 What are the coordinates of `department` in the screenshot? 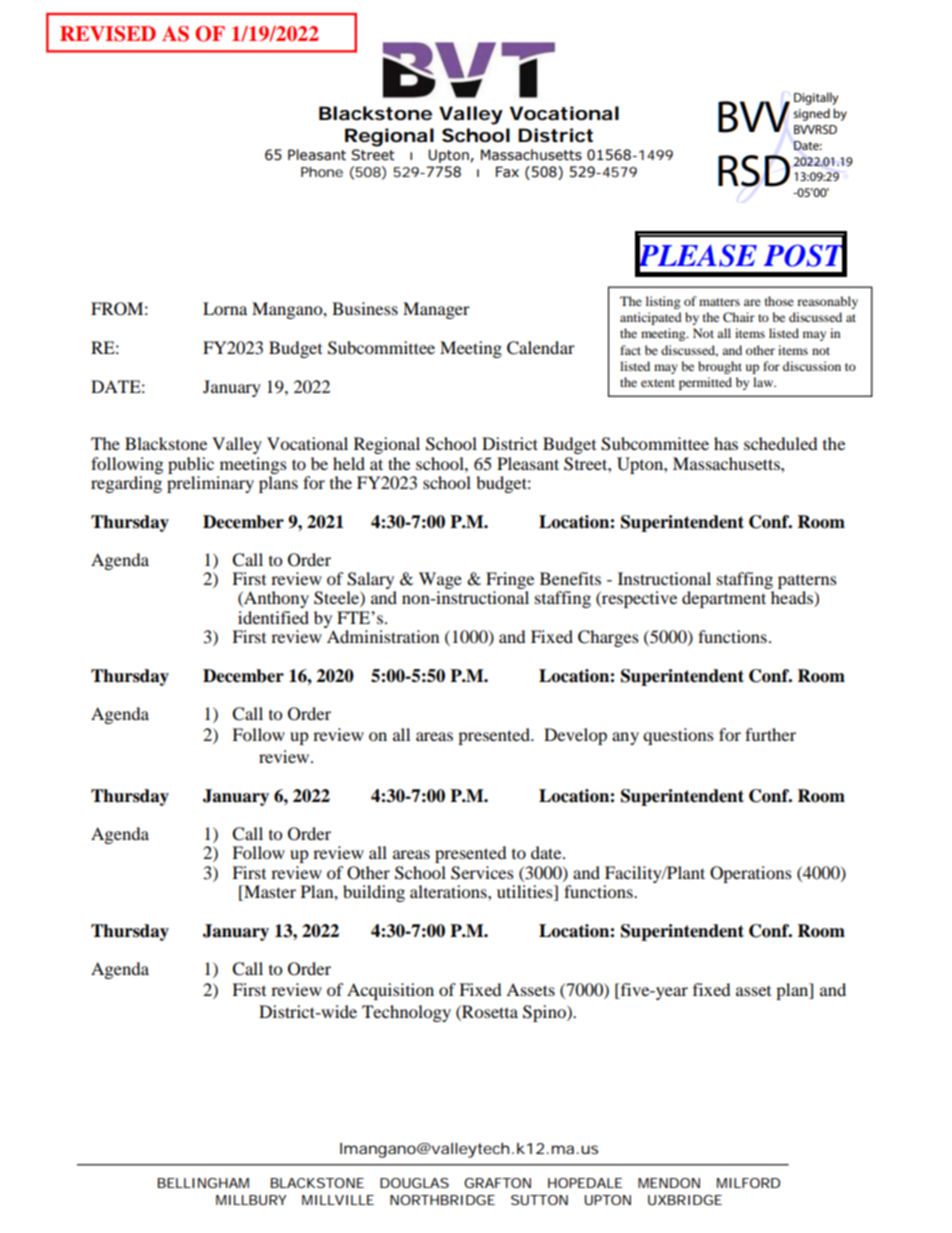 It's located at (724, 599).
